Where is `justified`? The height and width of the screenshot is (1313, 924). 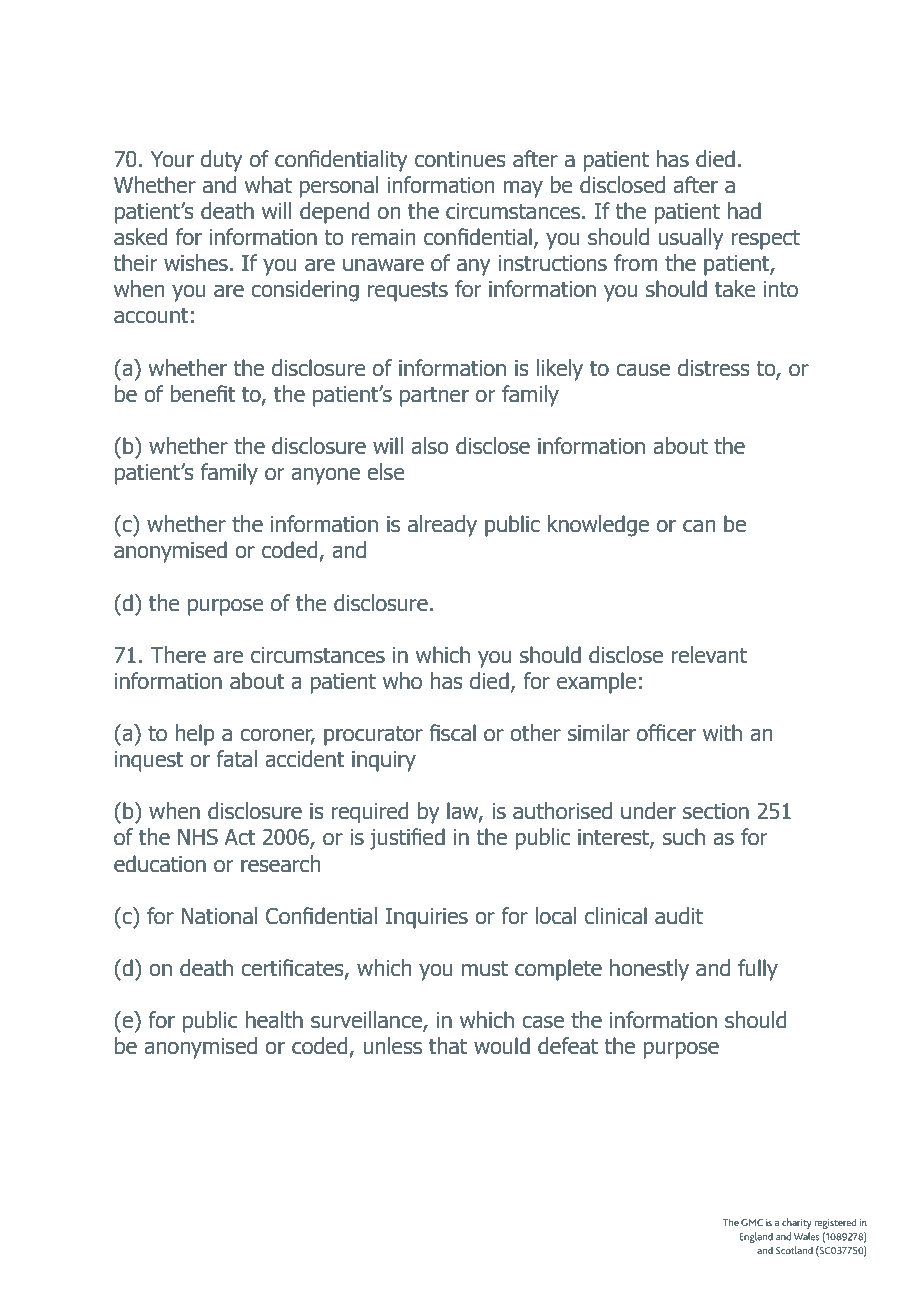
justified is located at coordinates (407, 839).
